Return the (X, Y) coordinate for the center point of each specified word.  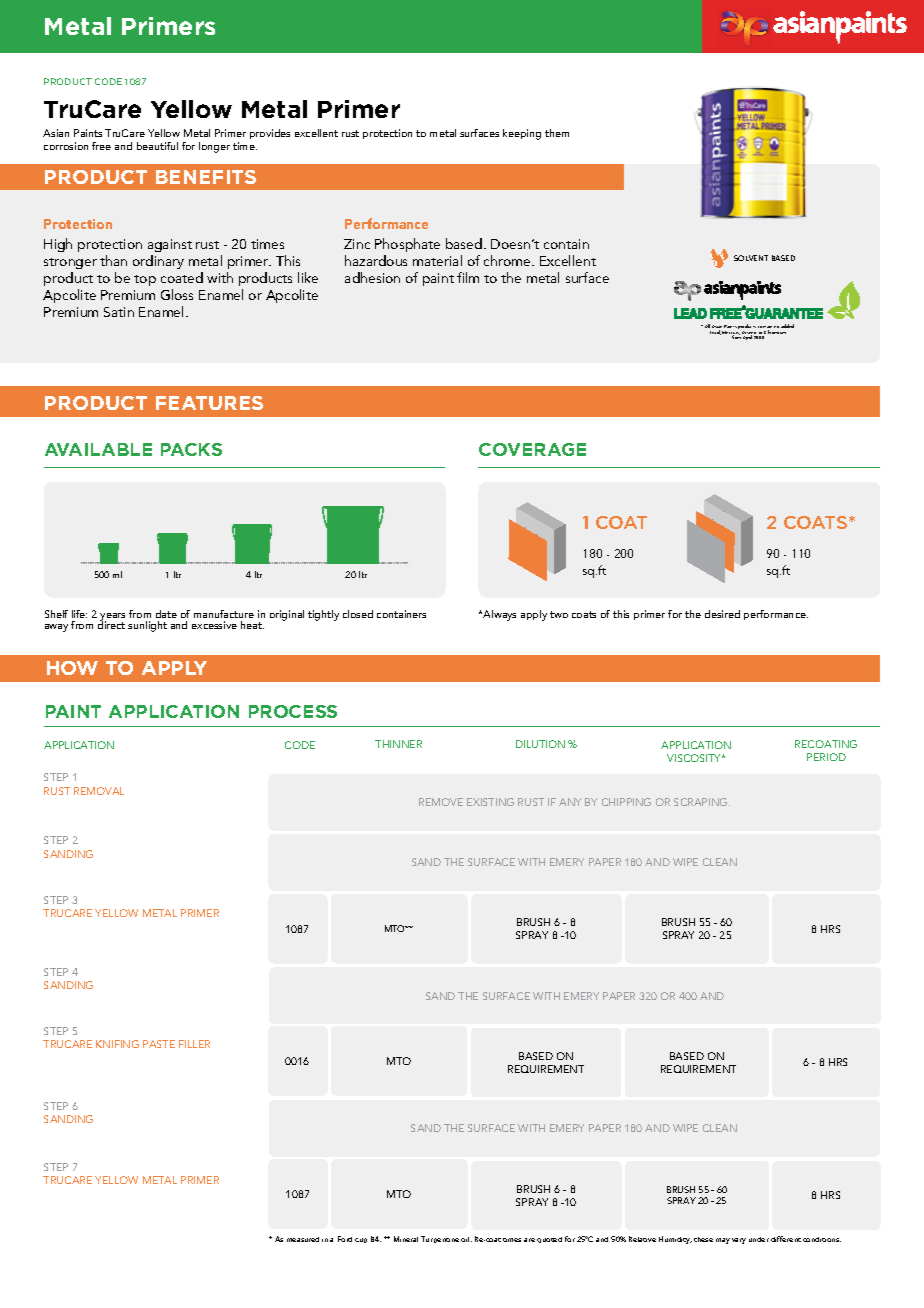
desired (722, 614)
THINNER (398, 744)
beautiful (157, 146)
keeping (522, 134)
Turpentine (440, 1239)
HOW (72, 668)
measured (303, 1239)
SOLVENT (751, 258)
